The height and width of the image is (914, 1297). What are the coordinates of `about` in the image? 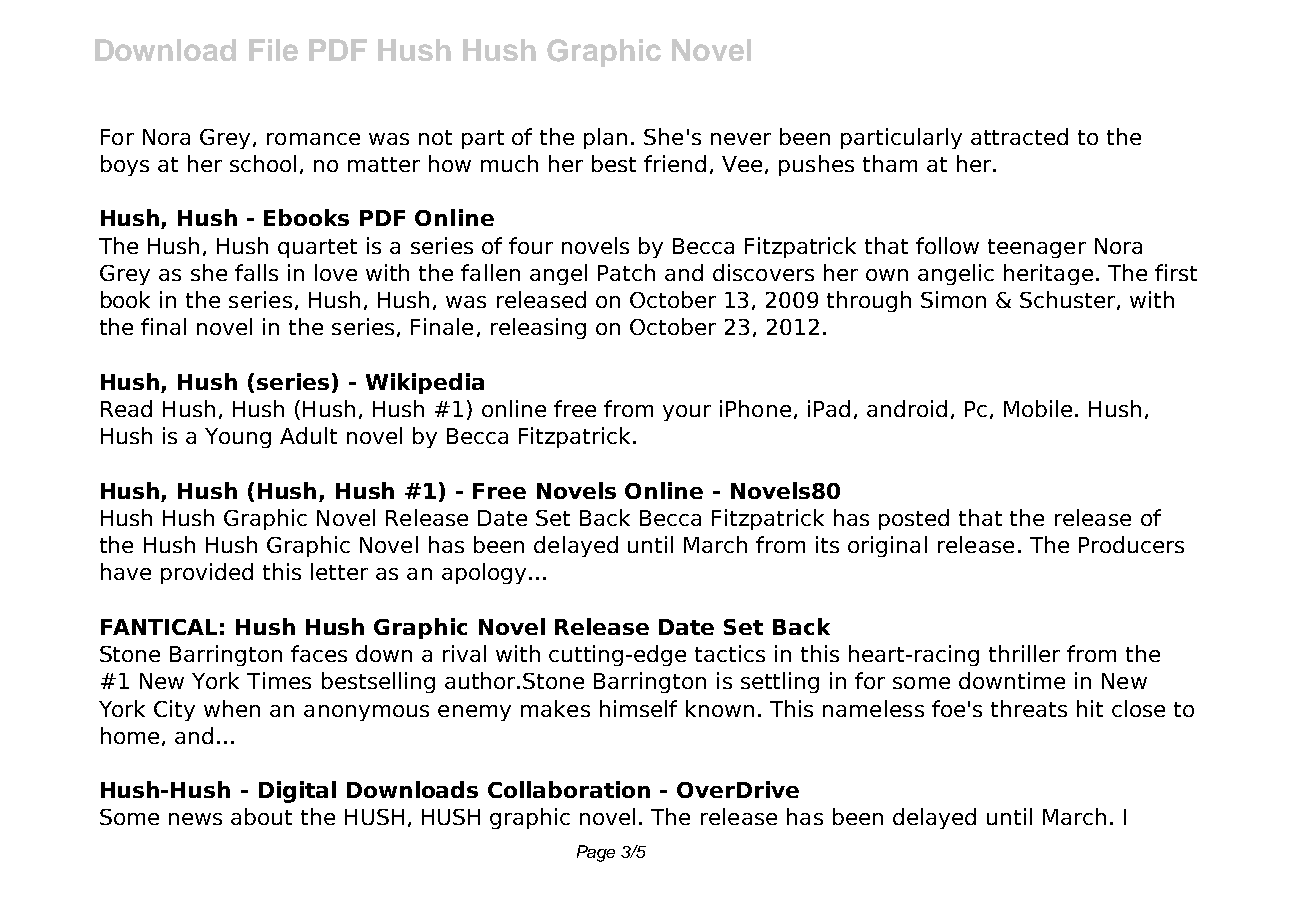 It's located at (261, 816).
